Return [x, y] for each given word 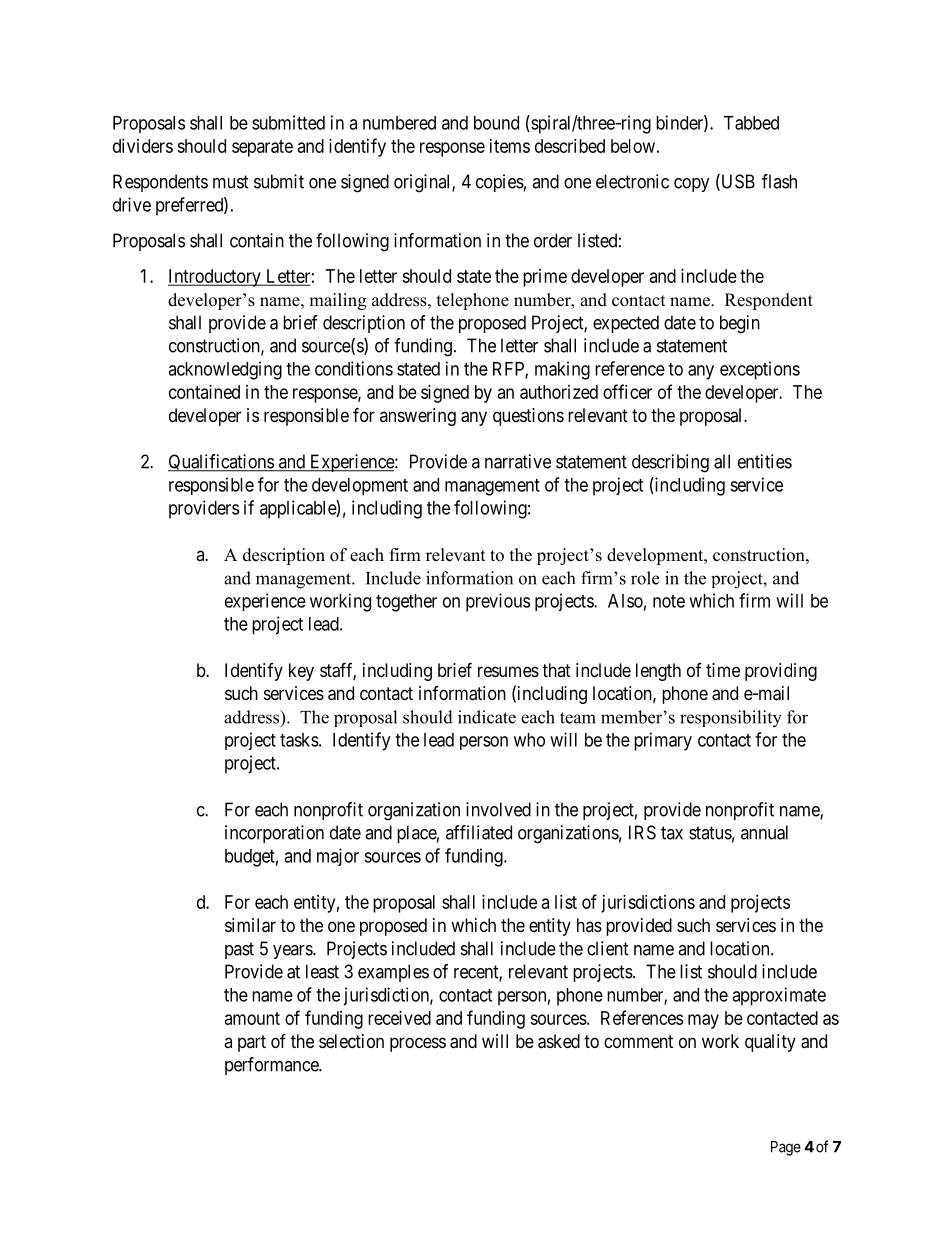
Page [786, 1148]
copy [692, 185]
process [418, 1044]
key [301, 672]
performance [272, 1066]
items [510, 146]
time [723, 670]
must [231, 182]
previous [498, 602]
